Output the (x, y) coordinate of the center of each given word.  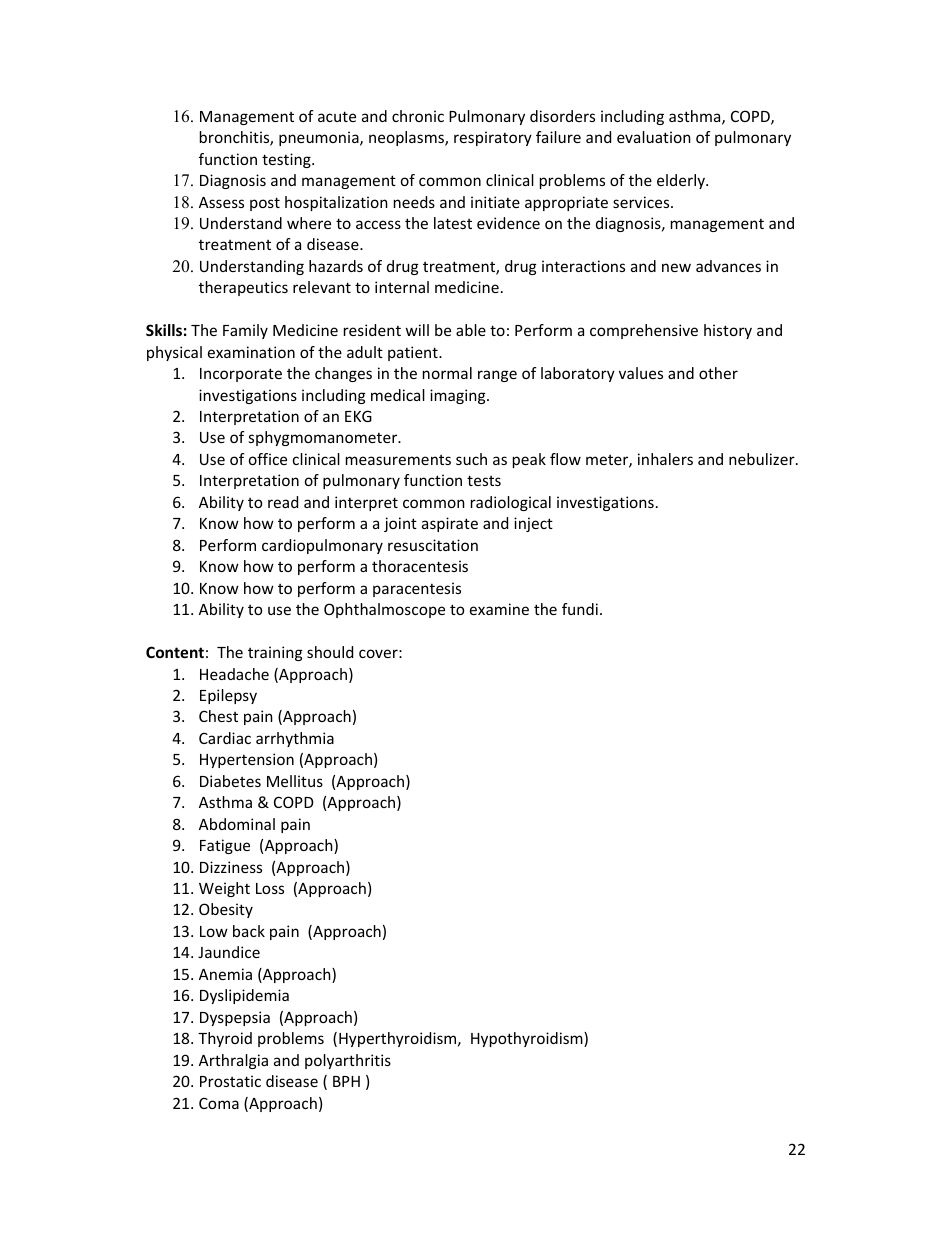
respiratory (493, 138)
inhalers (665, 459)
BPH (346, 1081)
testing (287, 160)
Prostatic (230, 1081)
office (268, 459)
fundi (580, 609)
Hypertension (247, 760)
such (471, 459)
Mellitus (295, 781)
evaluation (654, 137)
